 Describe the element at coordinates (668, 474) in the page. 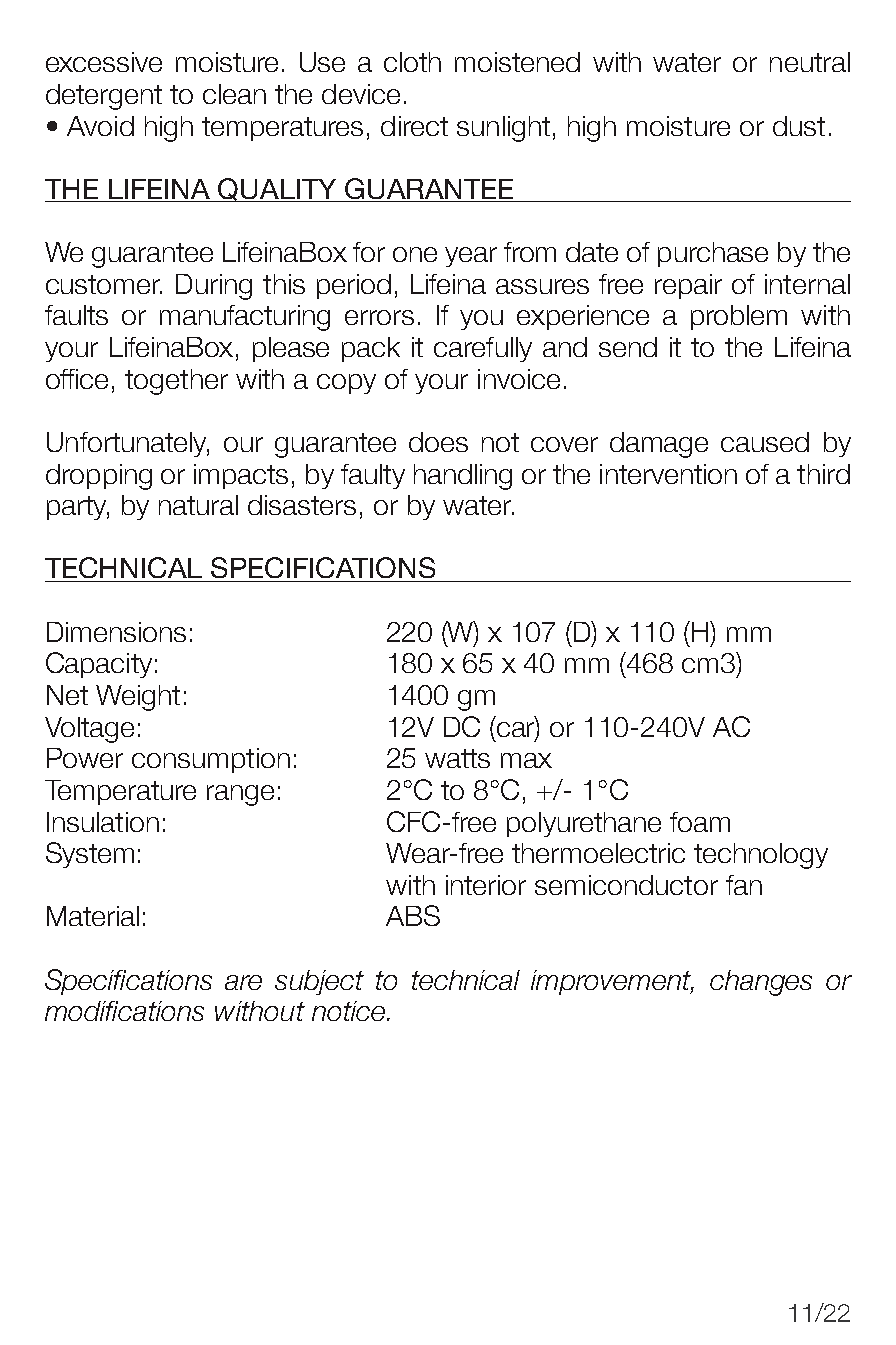

I see `intervention` at that location.
